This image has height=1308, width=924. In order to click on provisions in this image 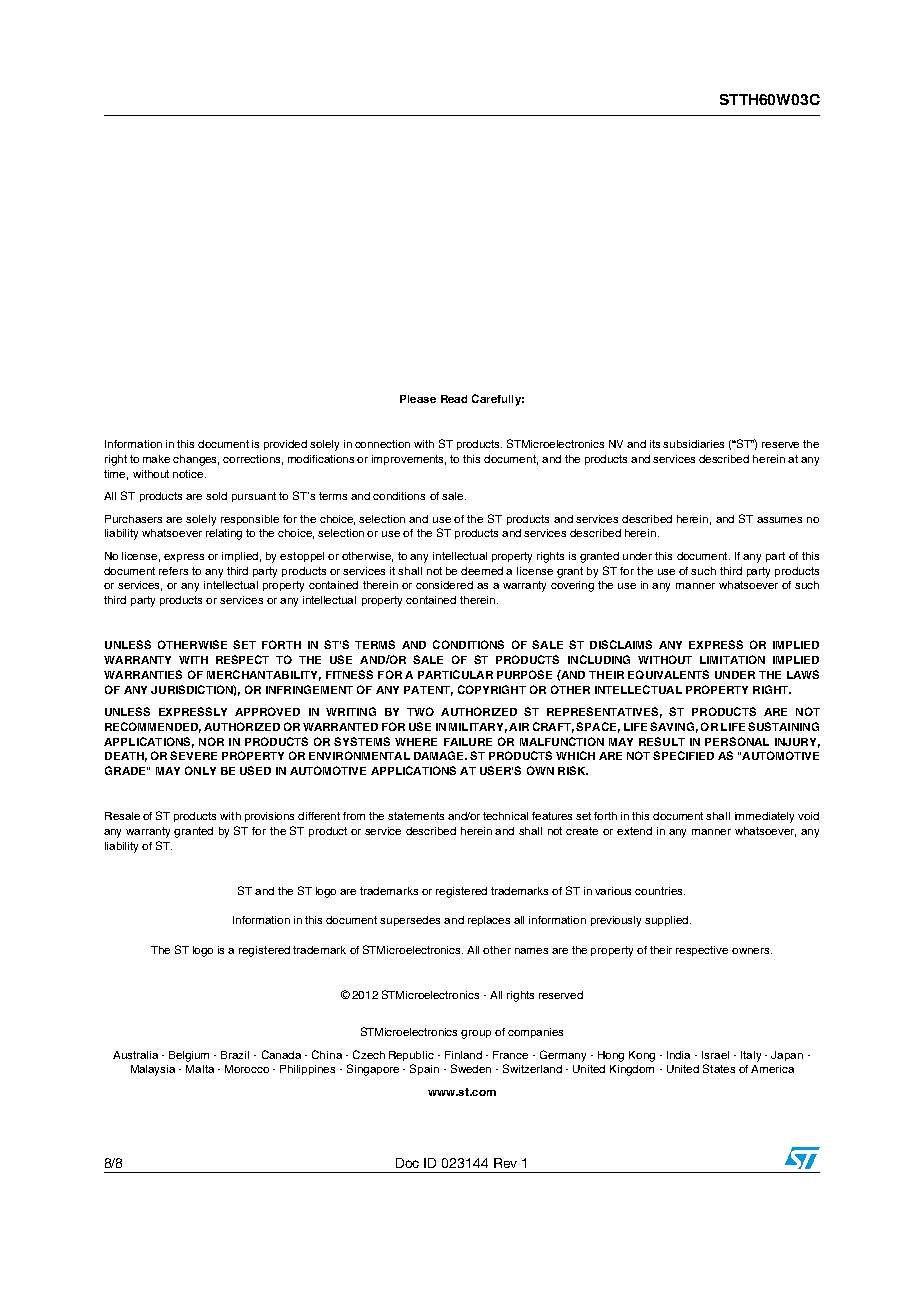, I will do `click(269, 817)`.
